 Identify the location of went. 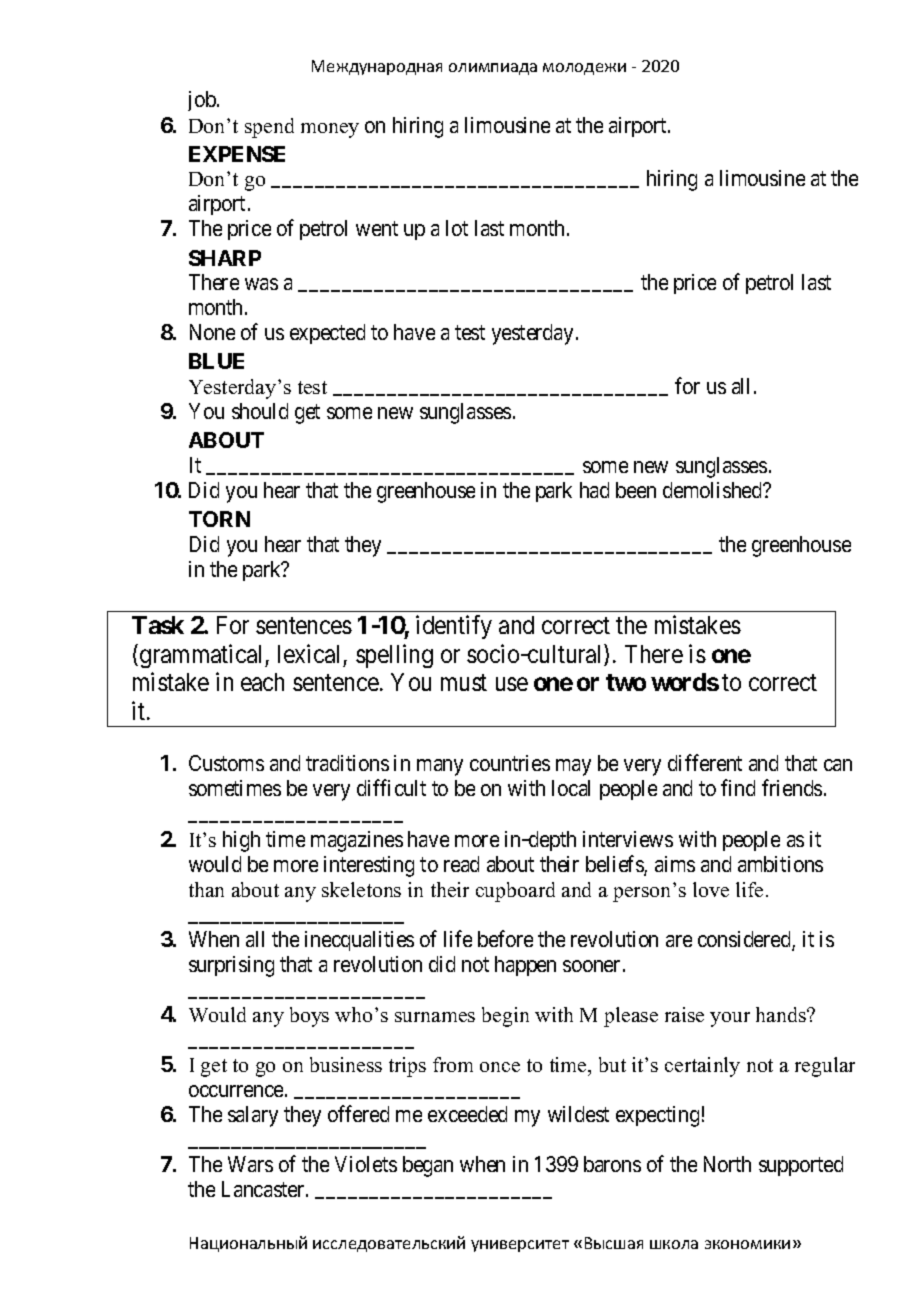
(377, 229).
